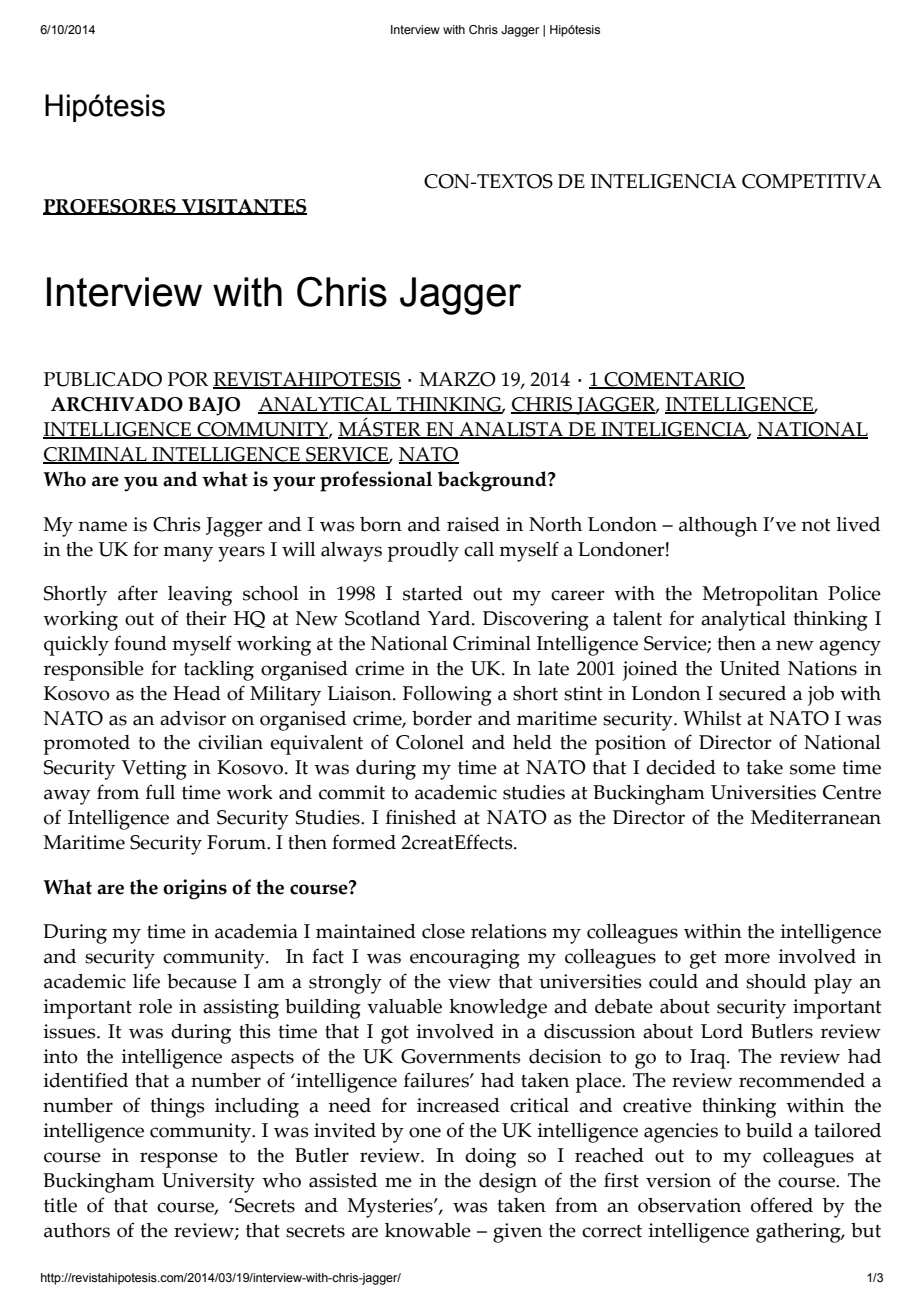  I want to click on University, so click(208, 1183).
